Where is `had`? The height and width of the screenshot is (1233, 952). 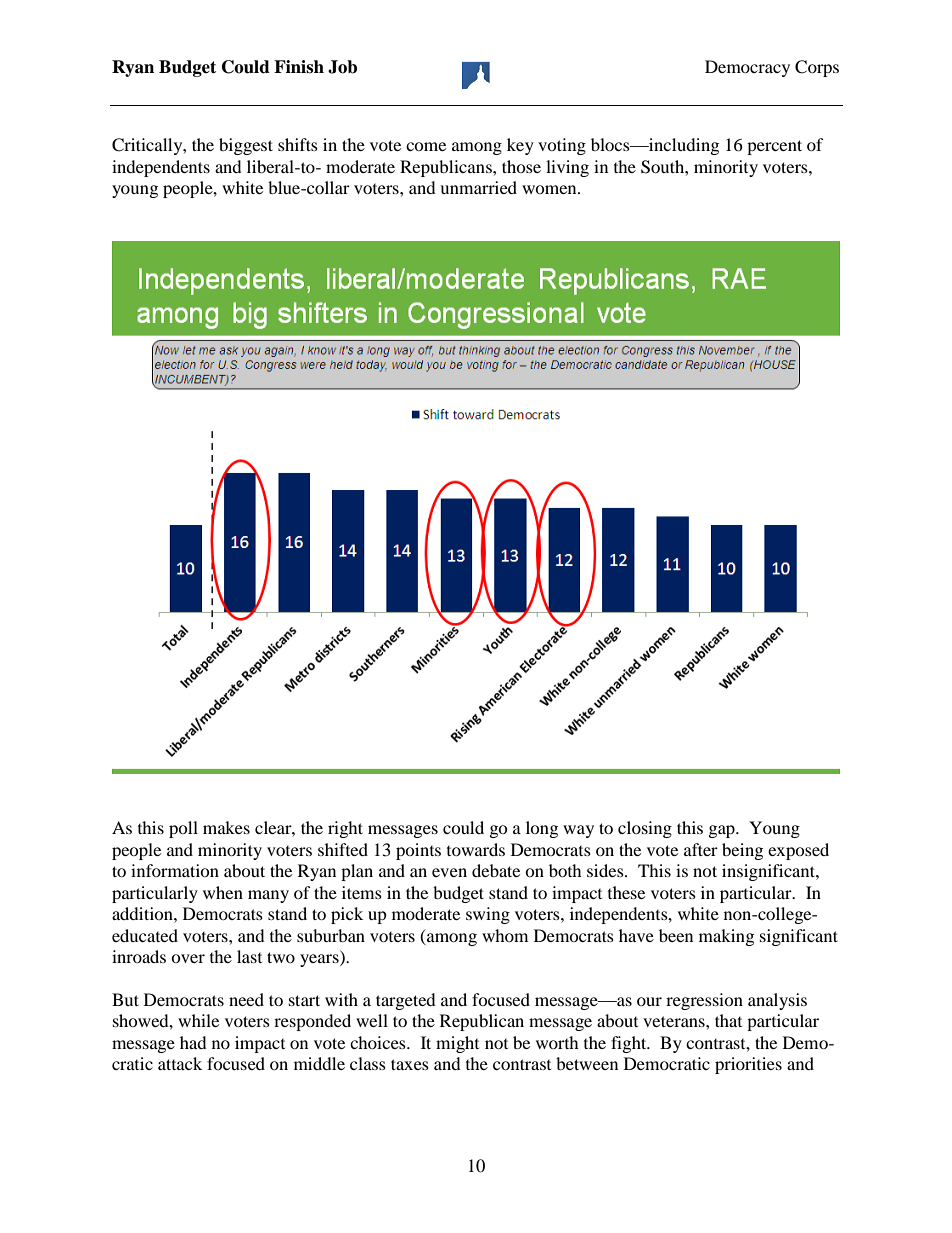
had is located at coordinates (193, 1042).
